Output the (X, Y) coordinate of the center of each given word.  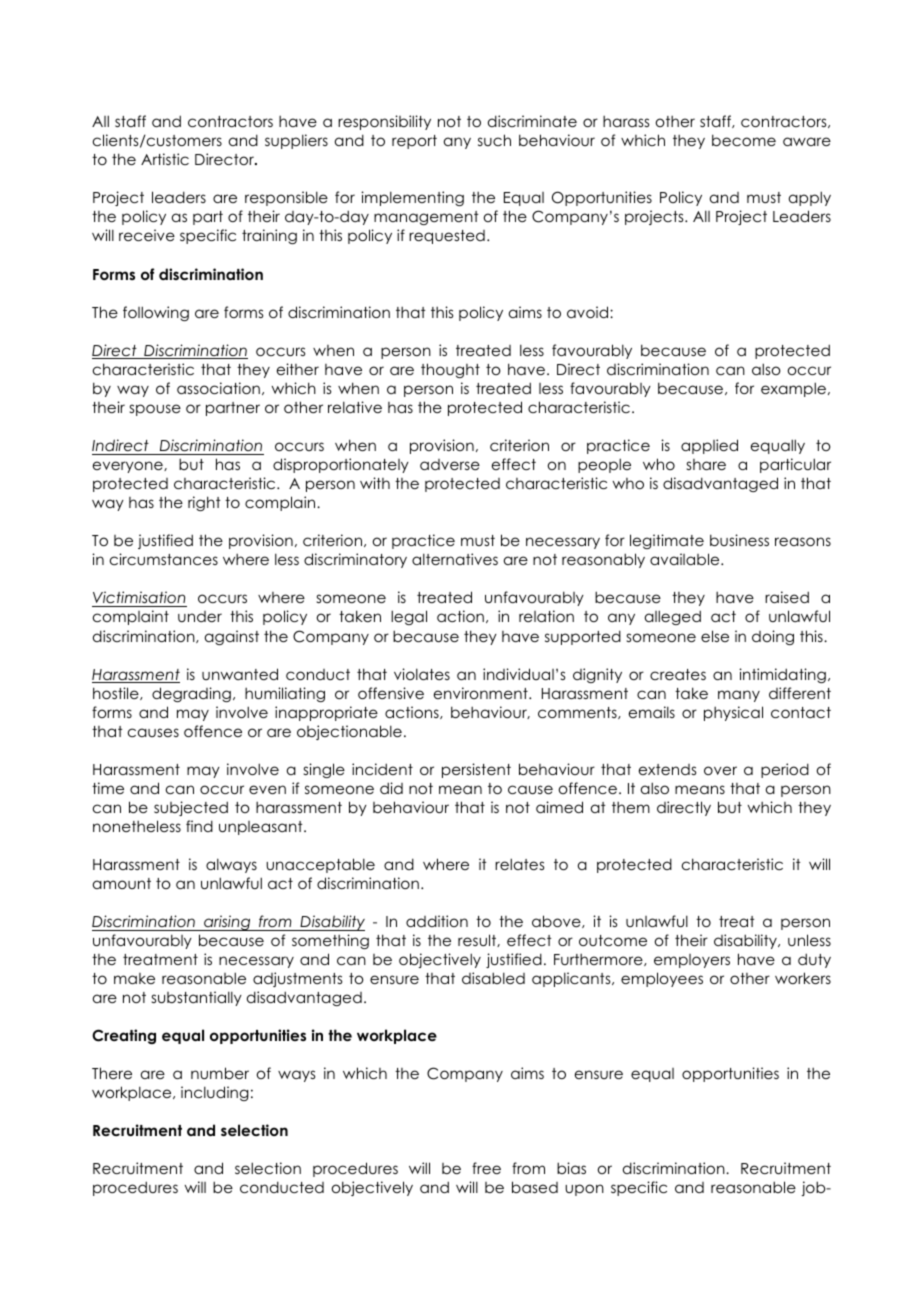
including (215, 1093)
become (744, 140)
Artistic (165, 159)
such (494, 140)
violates (422, 674)
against (232, 637)
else (715, 636)
